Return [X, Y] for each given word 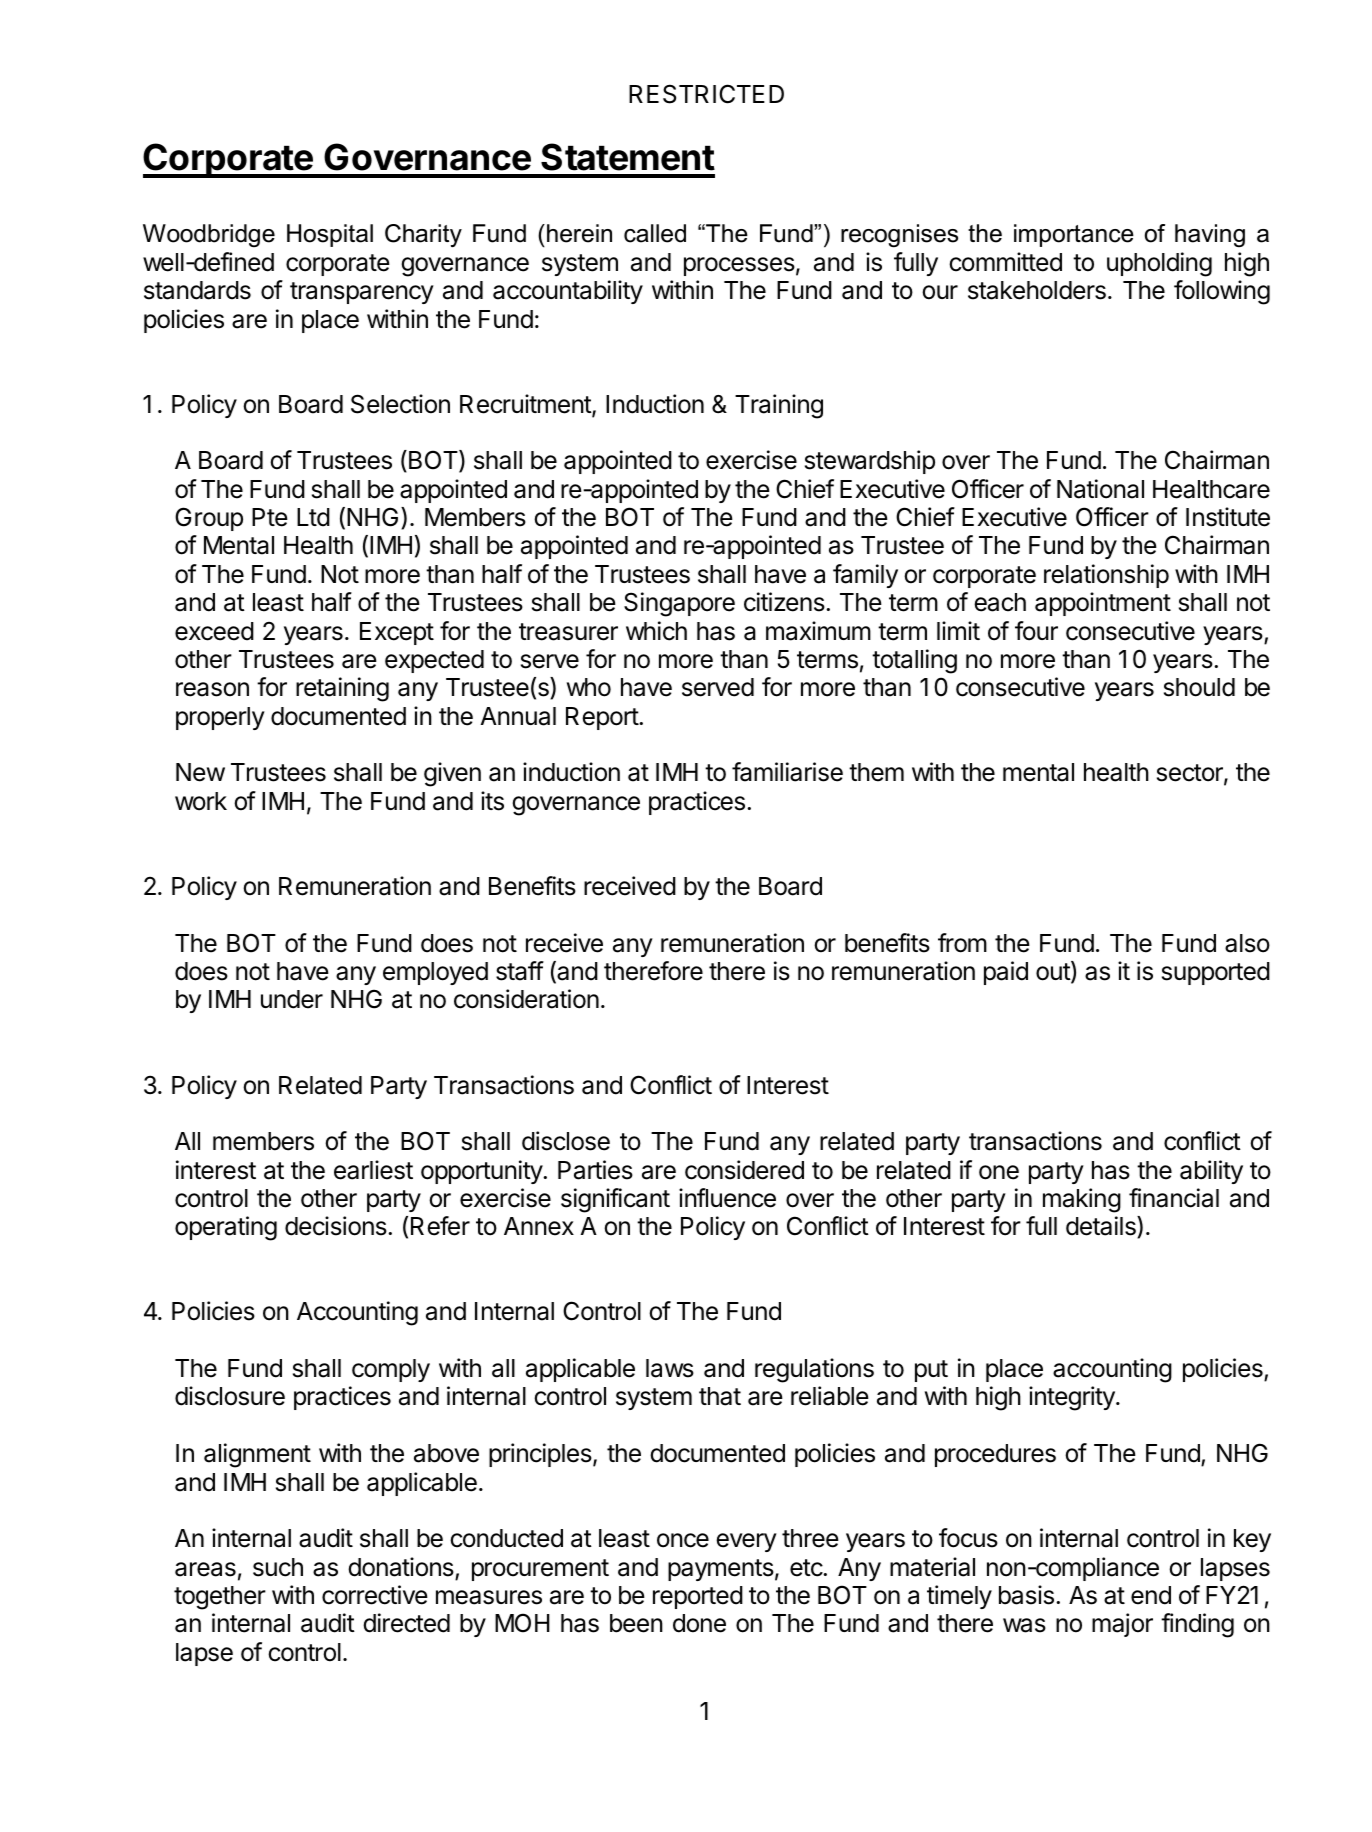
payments [721, 1570]
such [278, 1567]
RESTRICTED [706, 94]
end [1151, 1595]
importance [1074, 235]
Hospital [330, 235]
